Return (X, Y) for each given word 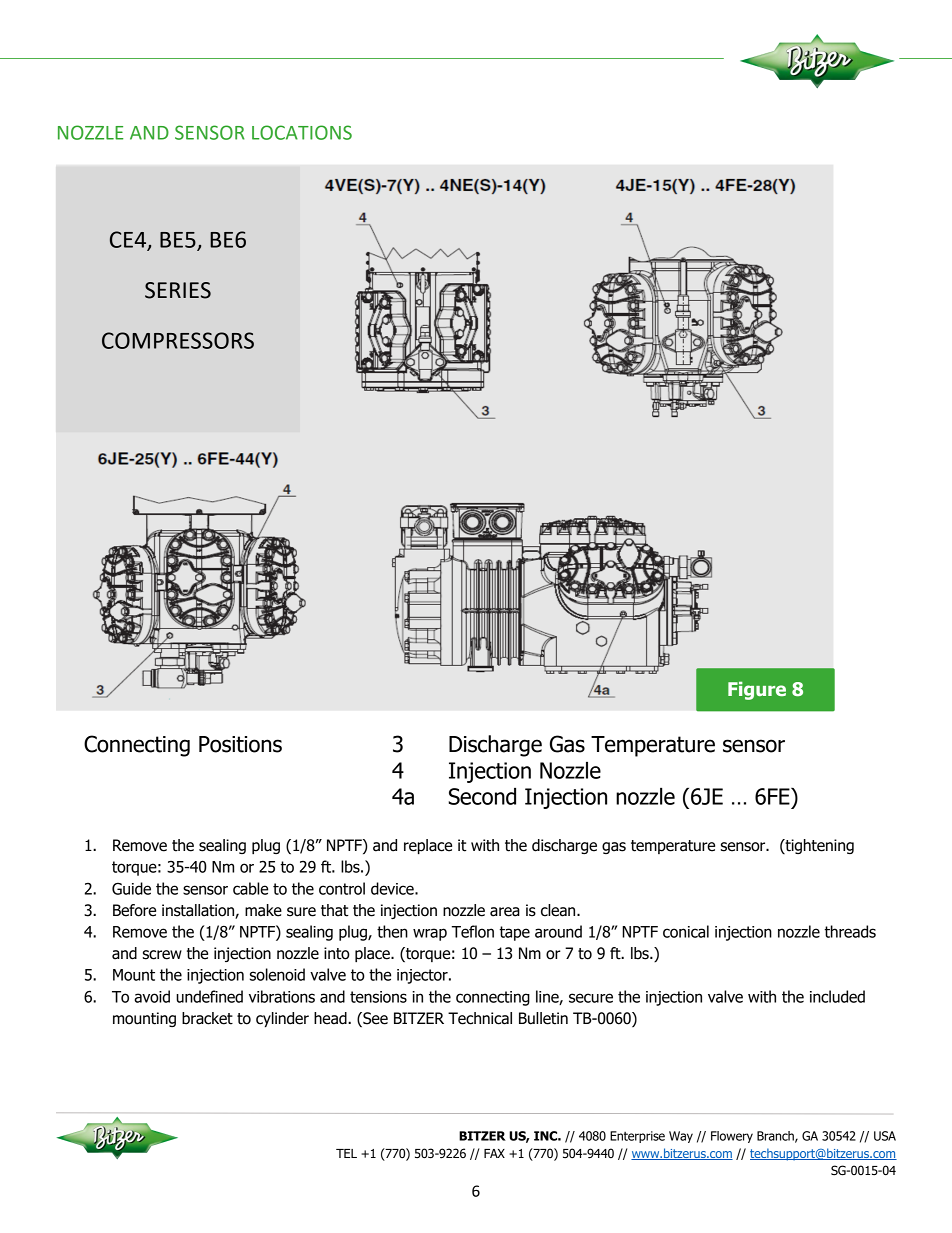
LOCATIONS (302, 132)
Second (482, 796)
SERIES (178, 290)
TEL (346, 1153)
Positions (240, 744)
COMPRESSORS (178, 340)
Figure (757, 690)
